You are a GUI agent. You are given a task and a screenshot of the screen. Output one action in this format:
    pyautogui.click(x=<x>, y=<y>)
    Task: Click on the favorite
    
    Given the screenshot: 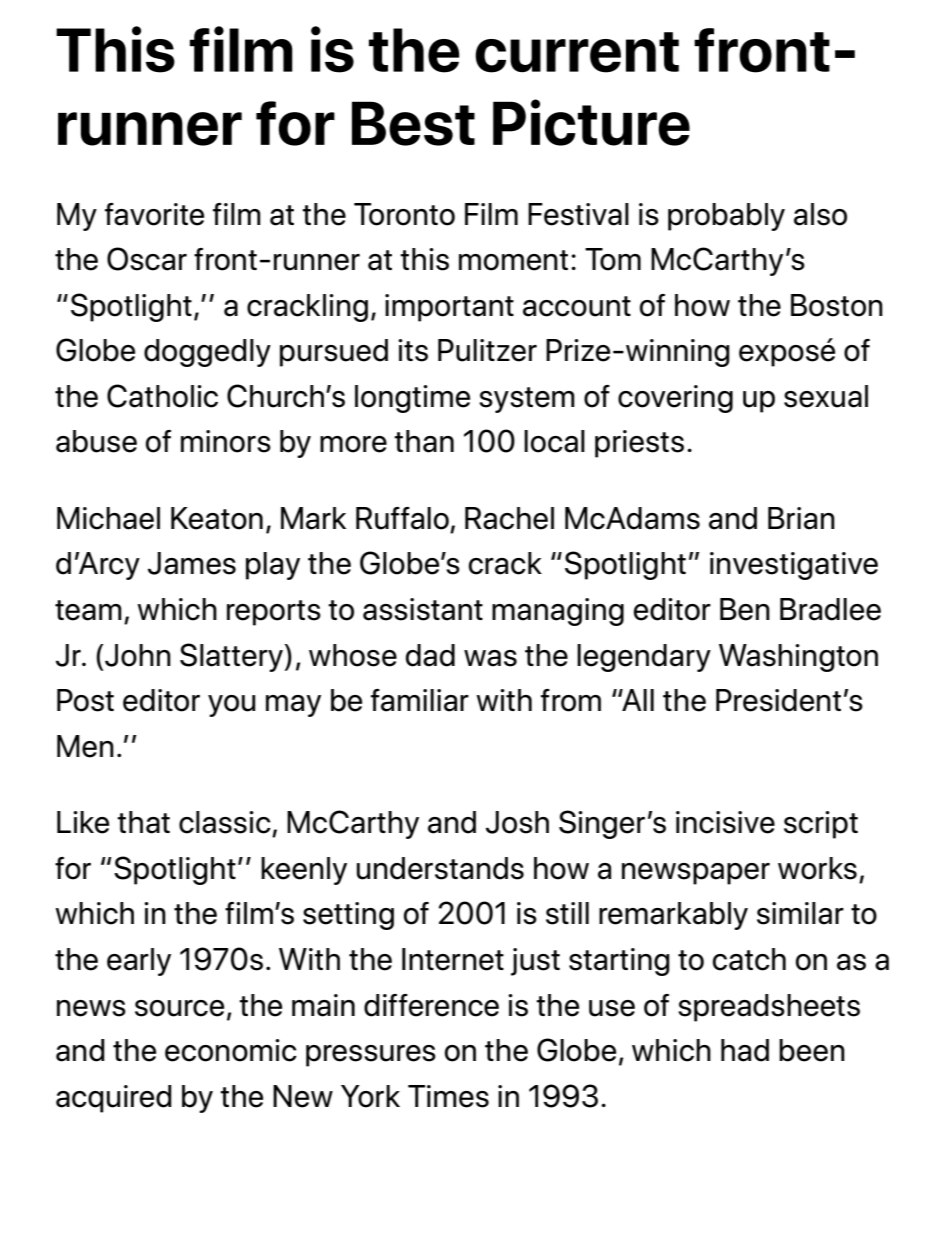 What is the action you would take?
    pyautogui.click(x=154, y=214)
